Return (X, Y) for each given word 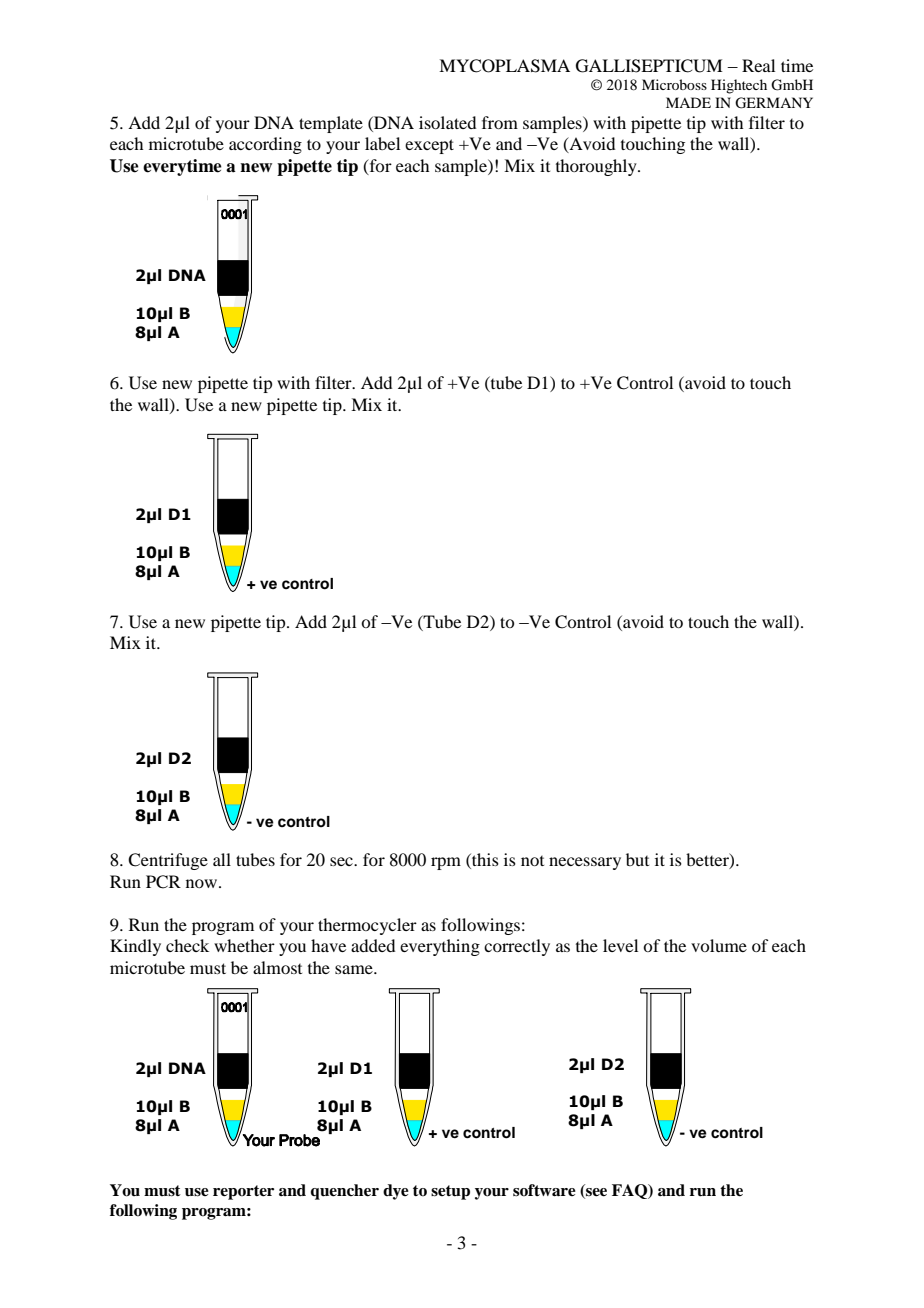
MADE (688, 102)
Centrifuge (168, 861)
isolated (447, 122)
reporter (243, 1192)
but (637, 859)
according (265, 145)
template (331, 124)
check (187, 945)
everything (440, 947)
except (429, 146)
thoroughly (597, 167)
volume (719, 945)
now (203, 883)
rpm (446, 863)
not (532, 861)
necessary (585, 863)
